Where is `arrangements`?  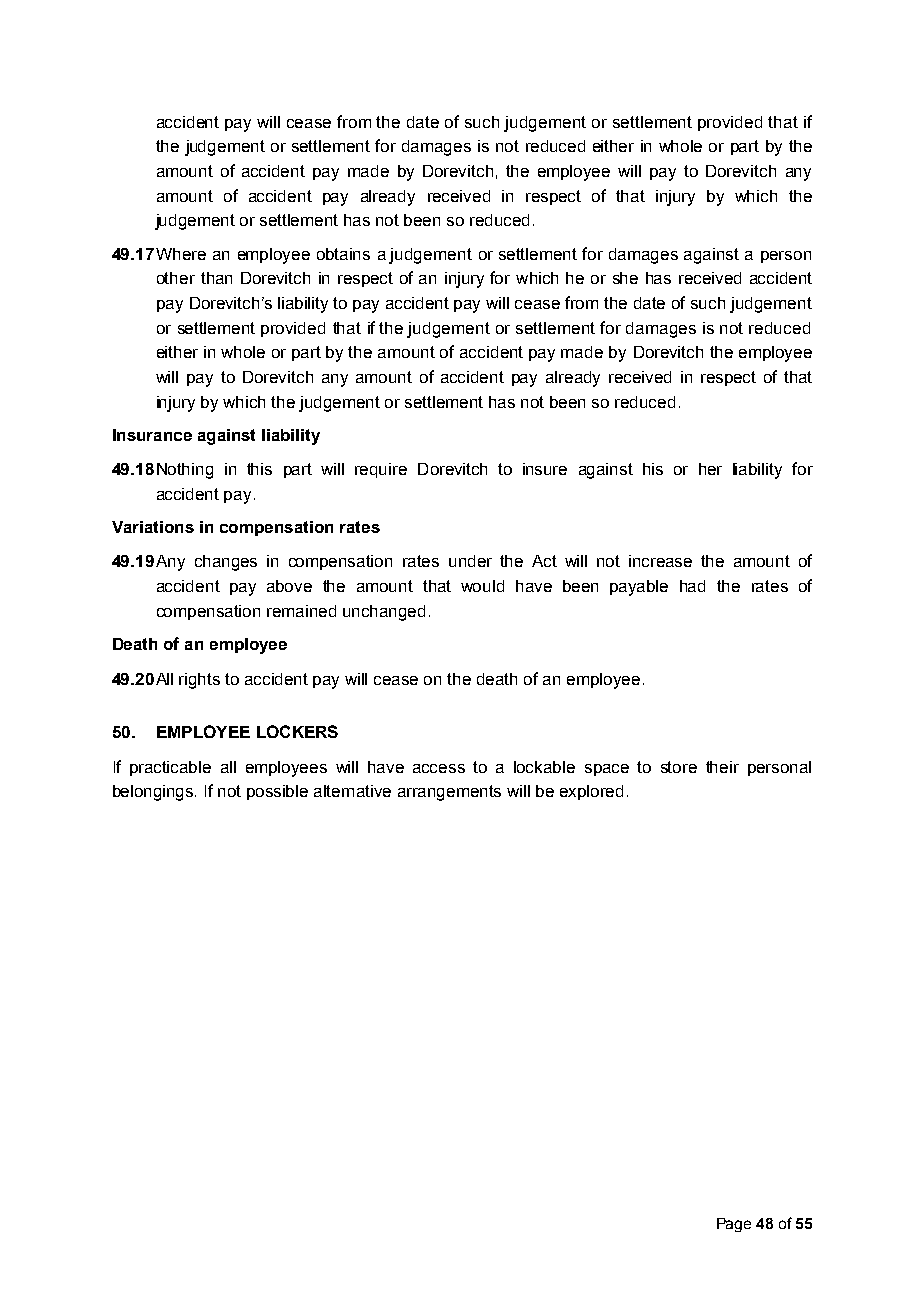
arrangements is located at coordinates (449, 793).
